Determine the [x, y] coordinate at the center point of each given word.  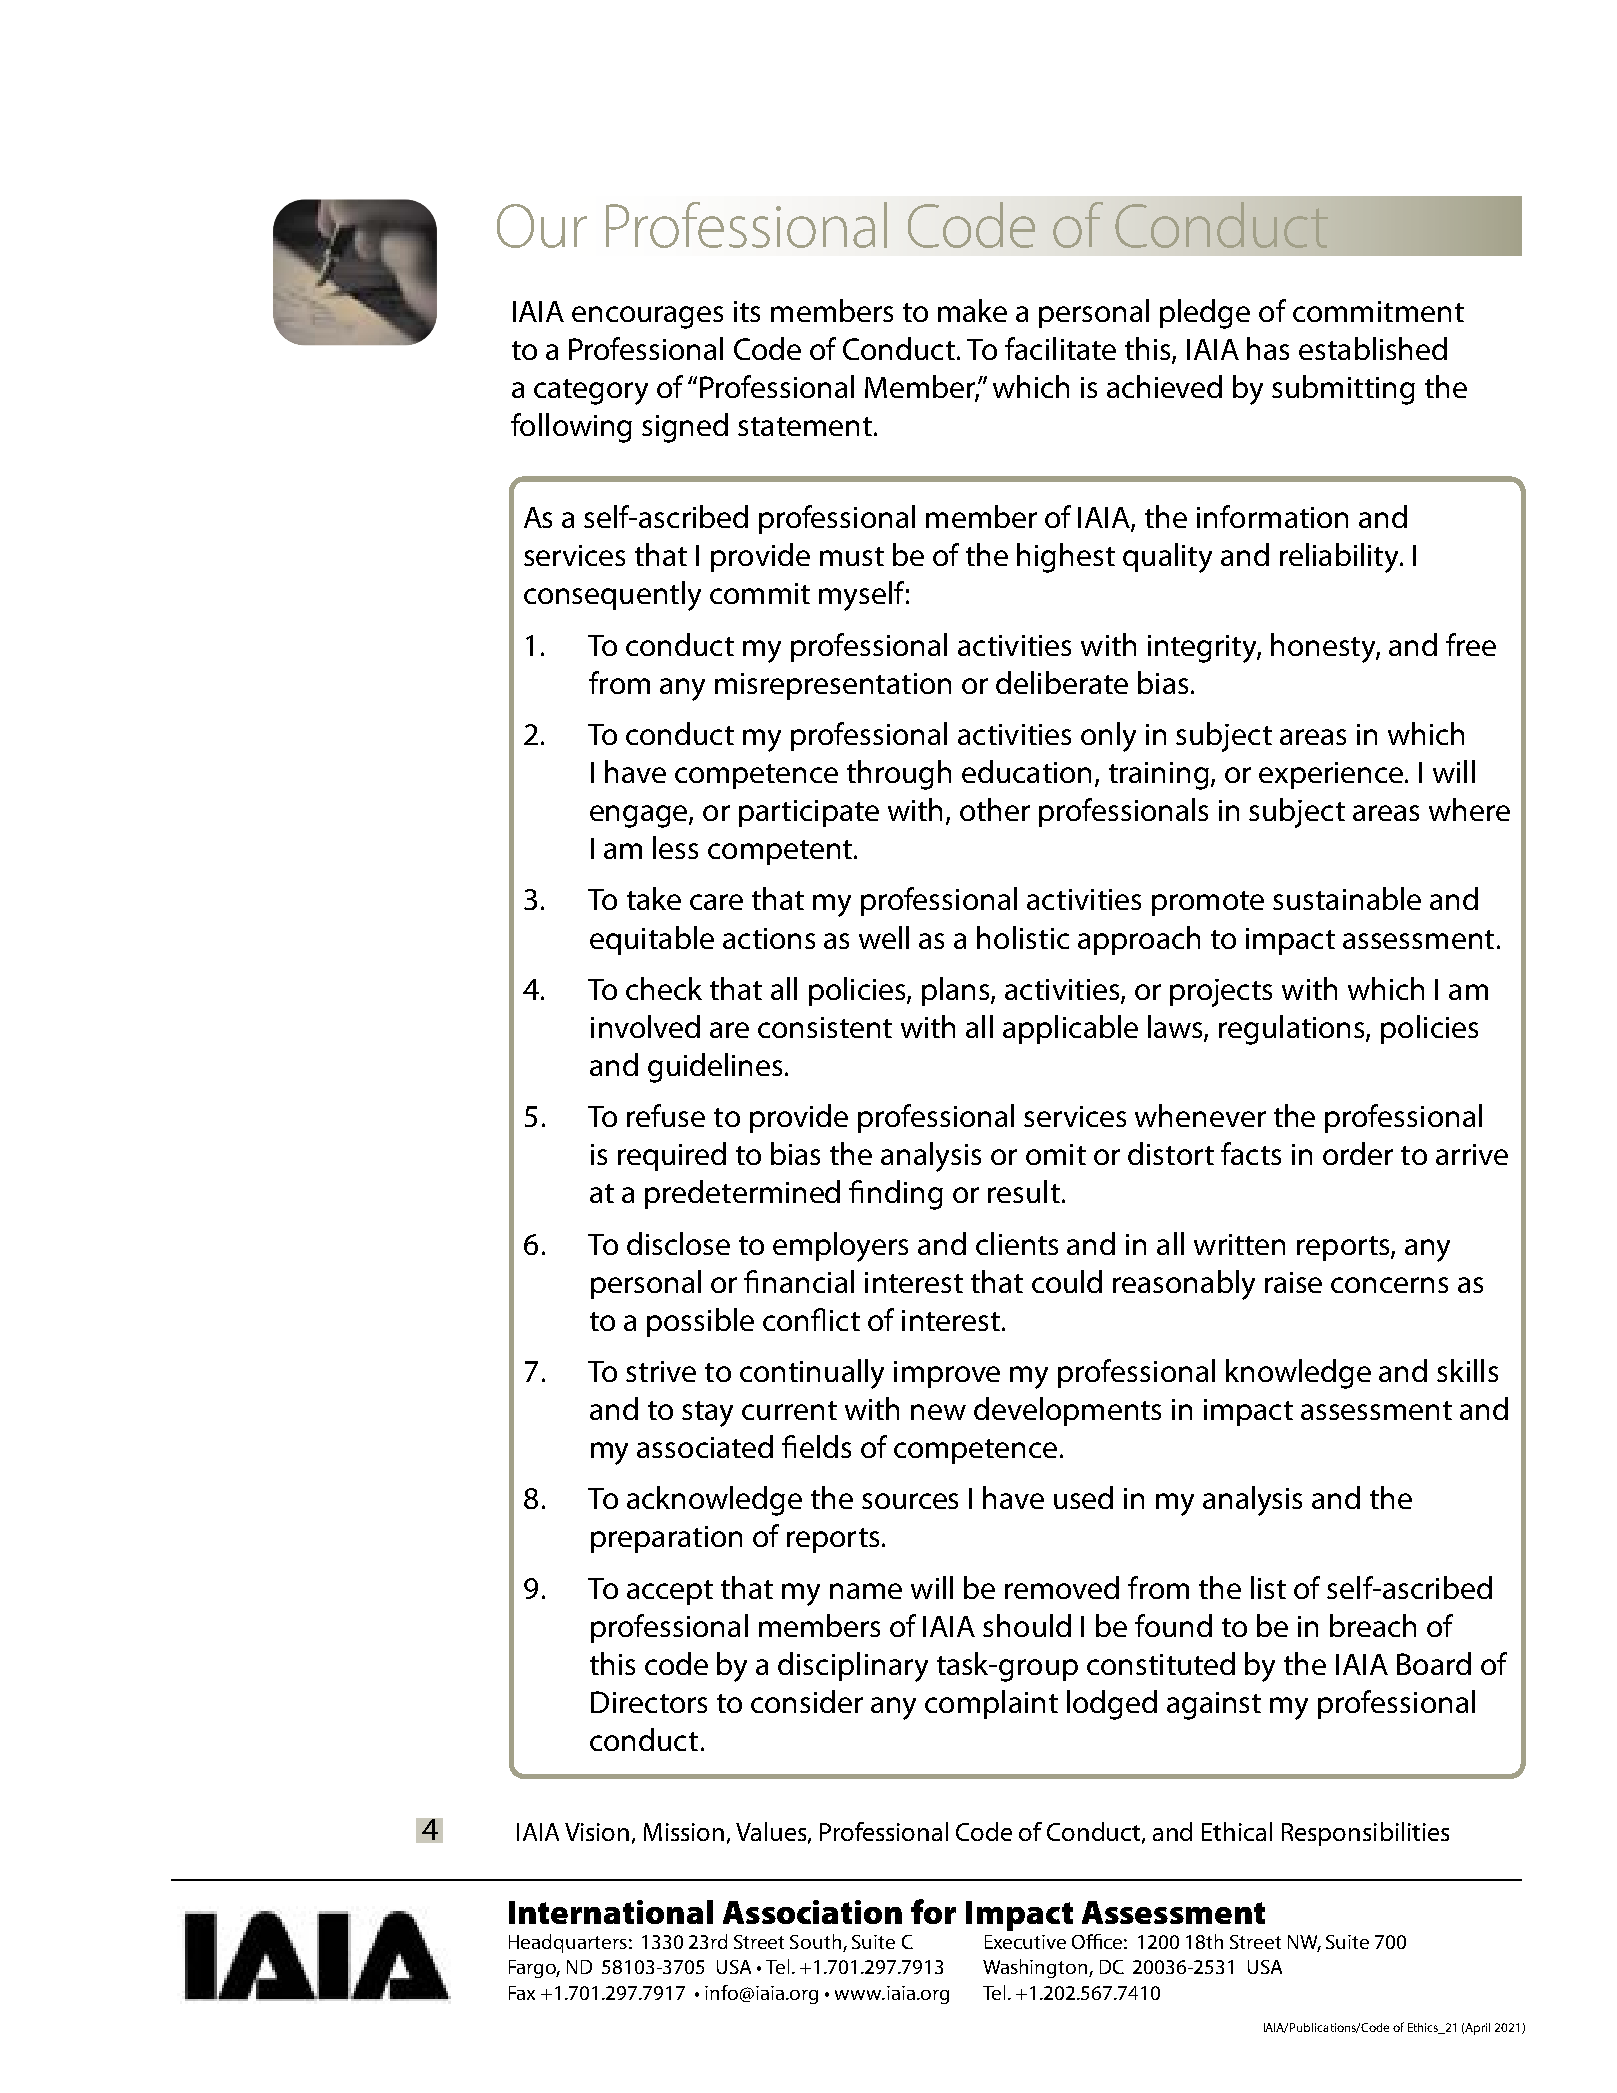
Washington [1036, 1968]
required [672, 1156]
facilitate [1060, 348]
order [1358, 1153]
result [1024, 1191]
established [1373, 348]
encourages [647, 317]
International [611, 1912]
